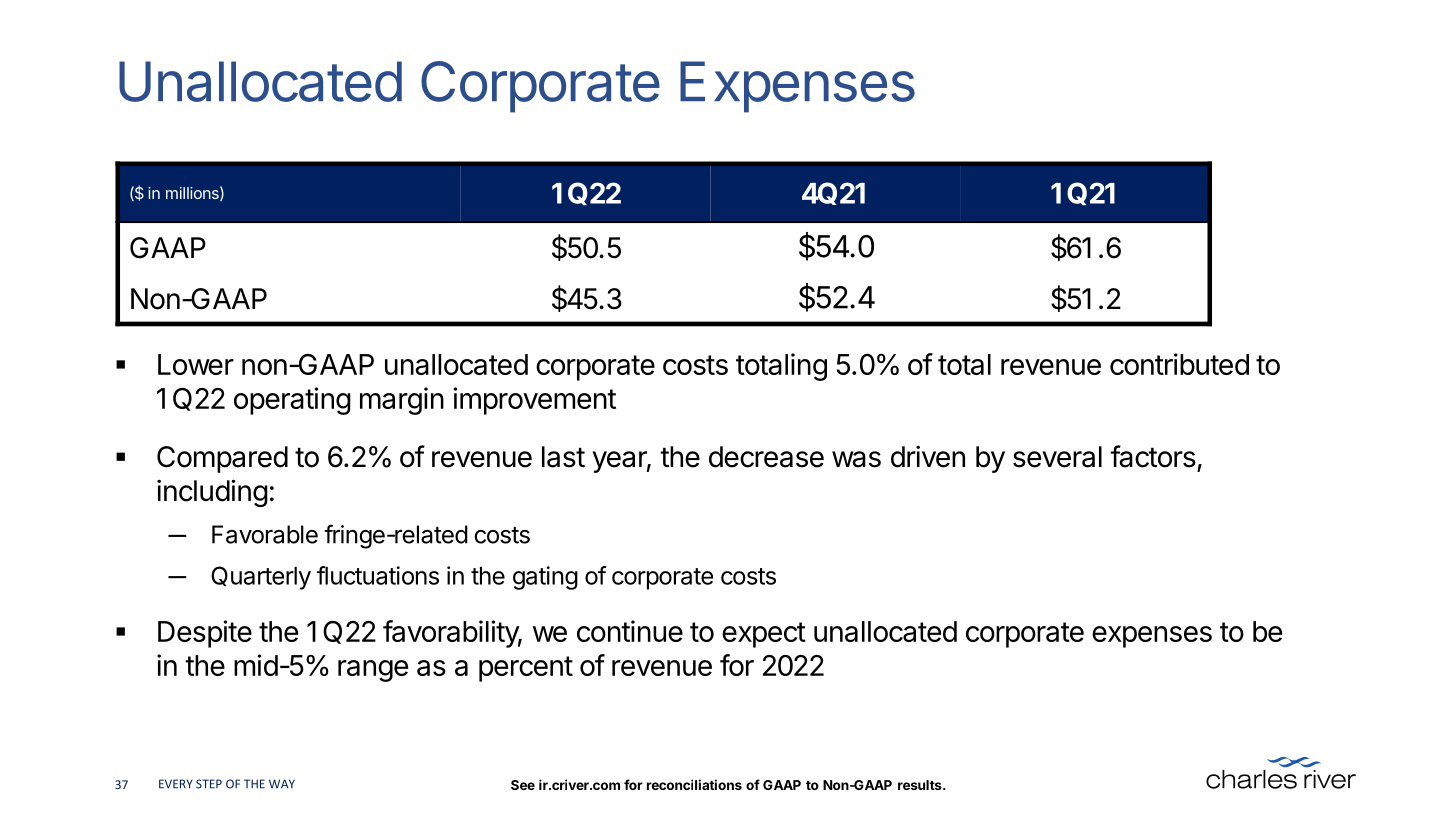  What do you see at coordinates (766, 457) in the screenshot?
I see `decrease` at bounding box center [766, 457].
